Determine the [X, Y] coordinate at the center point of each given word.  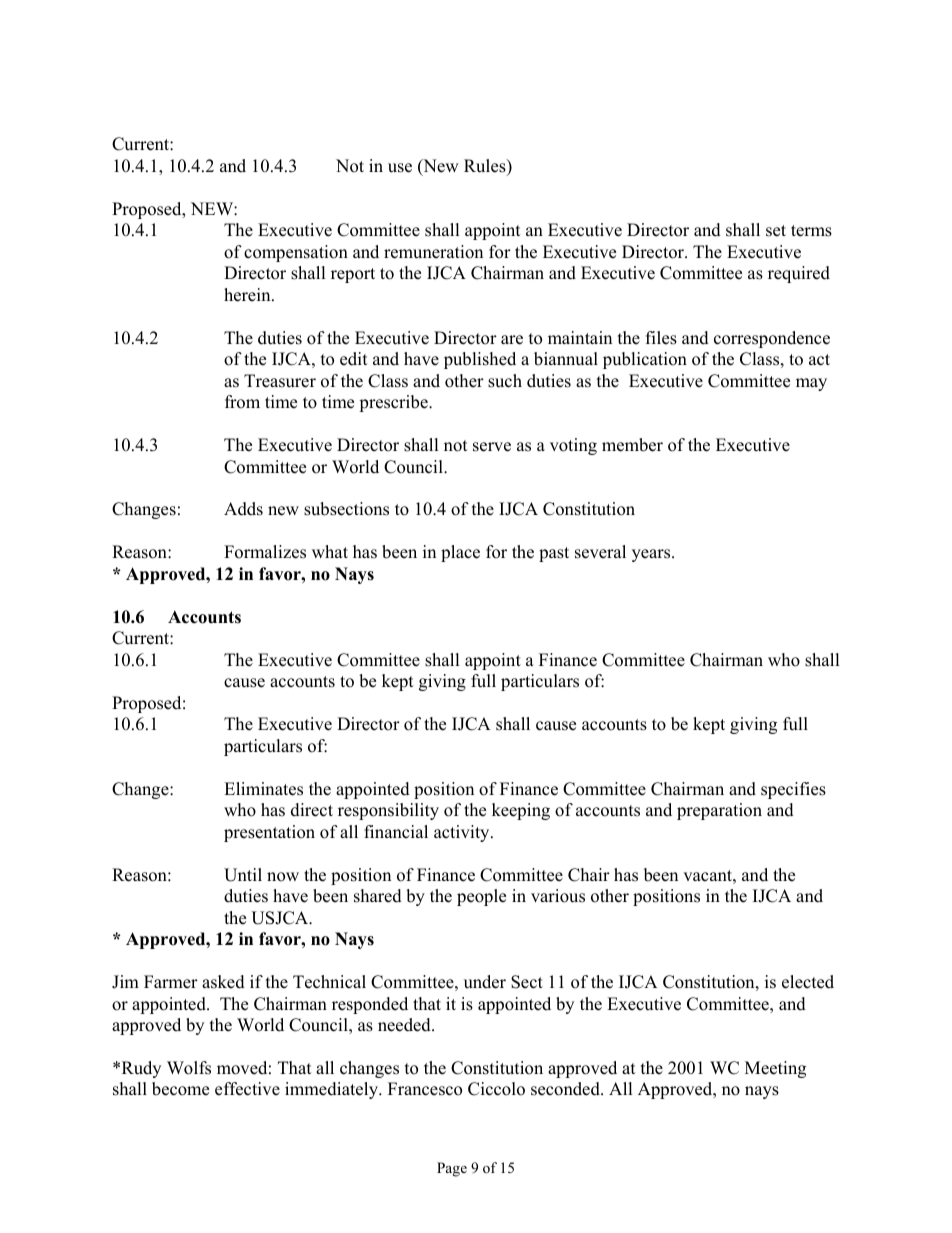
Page [452, 1169]
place [460, 553]
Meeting [775, 1069]
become [180, 1089]
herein [248, 295]
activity [463, 833]
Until [243, 875]
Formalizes [265, 552]
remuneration [433, 252]
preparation [719, 811]
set [776, 231]
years [652, 555]
